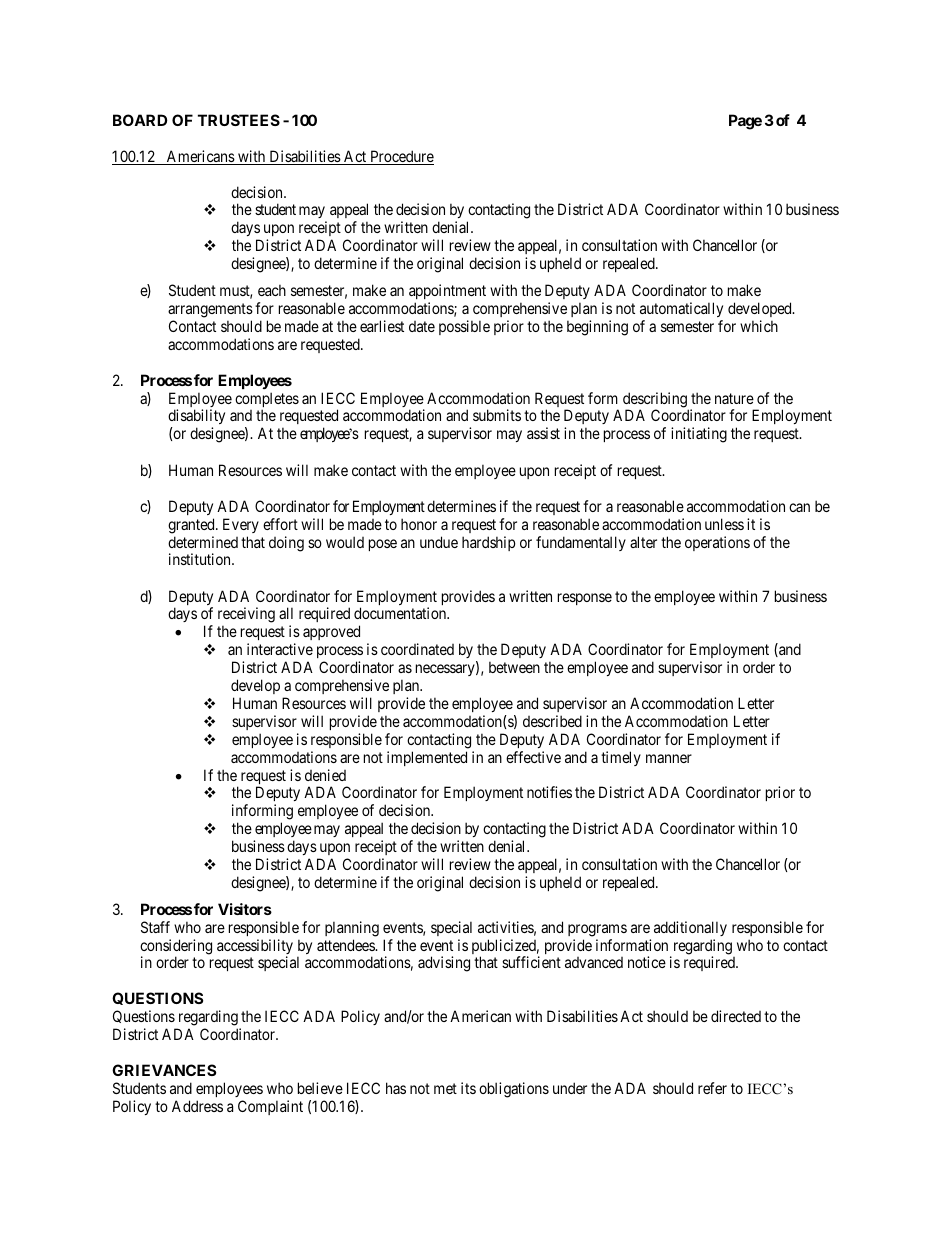 The height and width of the document is (1233, 952). Describe the element at coordinates (140, 120) in the document. I see `BOARD` at that location.
